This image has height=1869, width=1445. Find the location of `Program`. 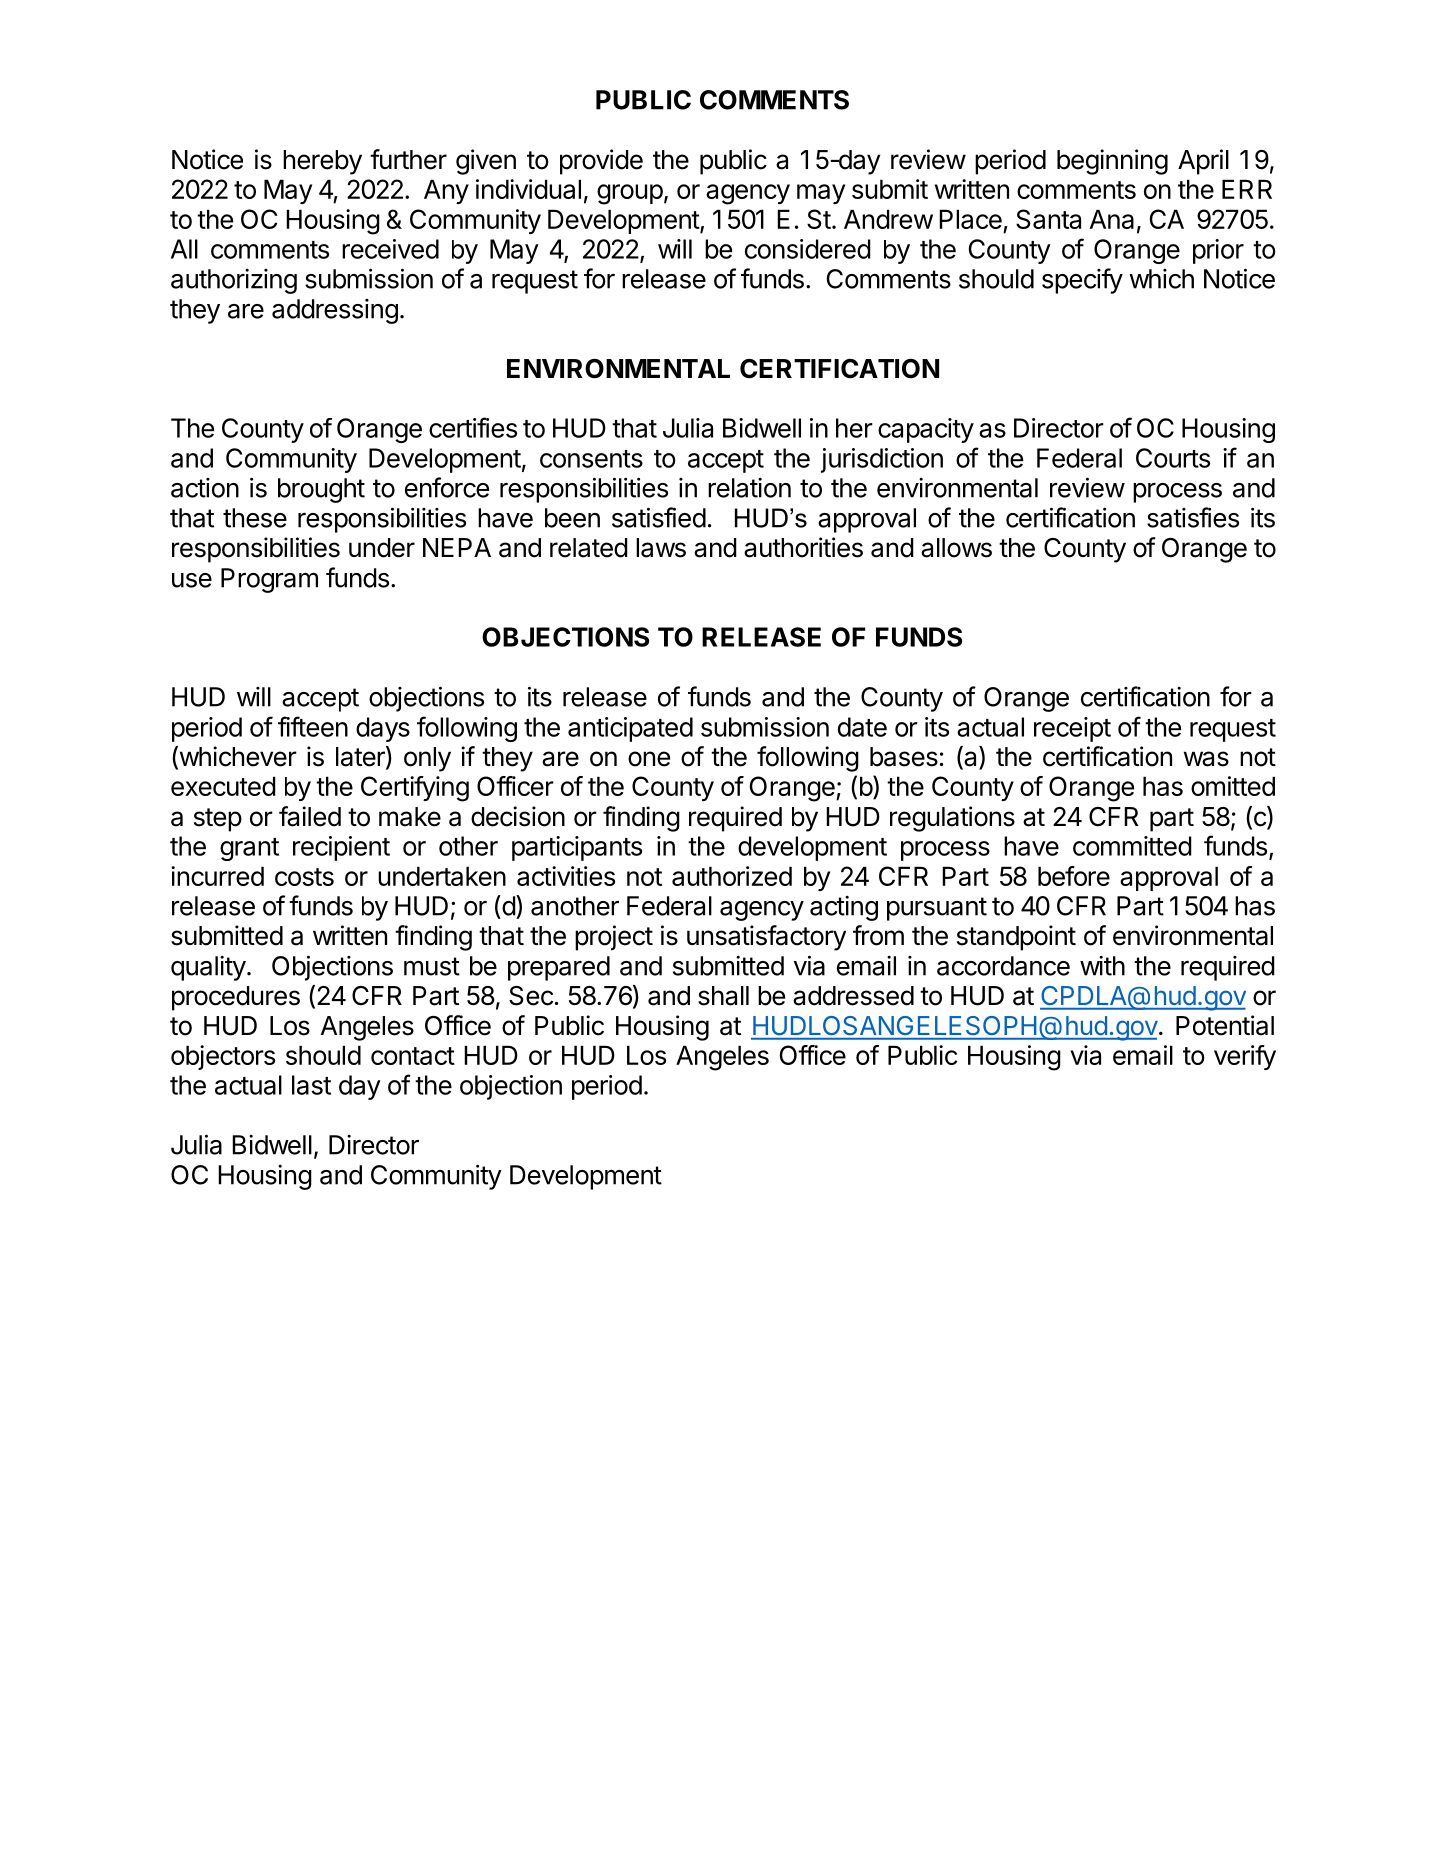

Program is located at coordinates (269, 580).
